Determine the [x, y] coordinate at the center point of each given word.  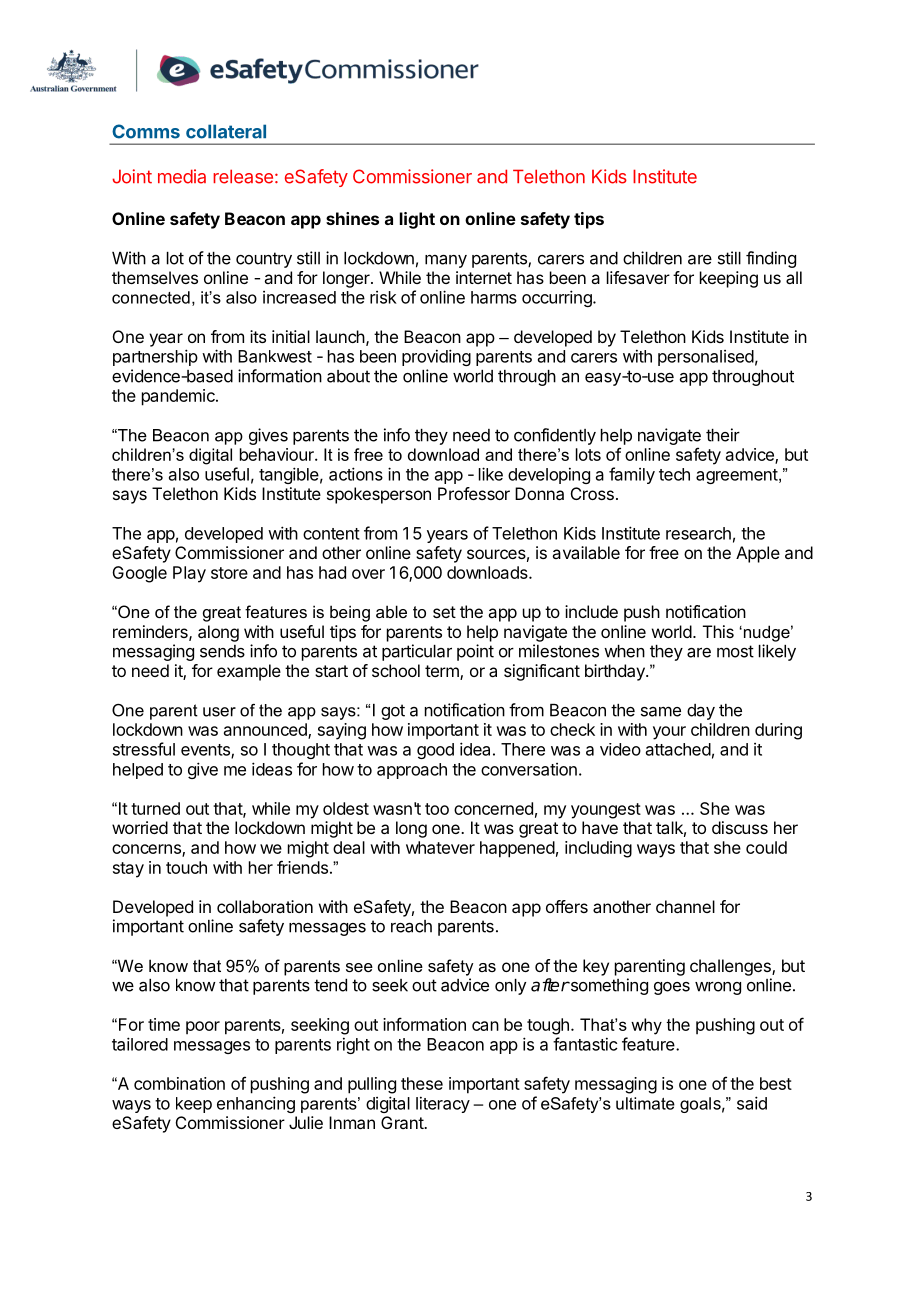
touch [186, 867]
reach [411, 926]
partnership [155, 357]
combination [179, 1083]
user [219, 712]
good [435, 751]
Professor [474, 493]
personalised [706, 358]
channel [685, 906]
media [182, 176]
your [669, 733]
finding [771, 259]
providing [436, 357]
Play [189, 574]
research [698, 533]
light [417, 220]
